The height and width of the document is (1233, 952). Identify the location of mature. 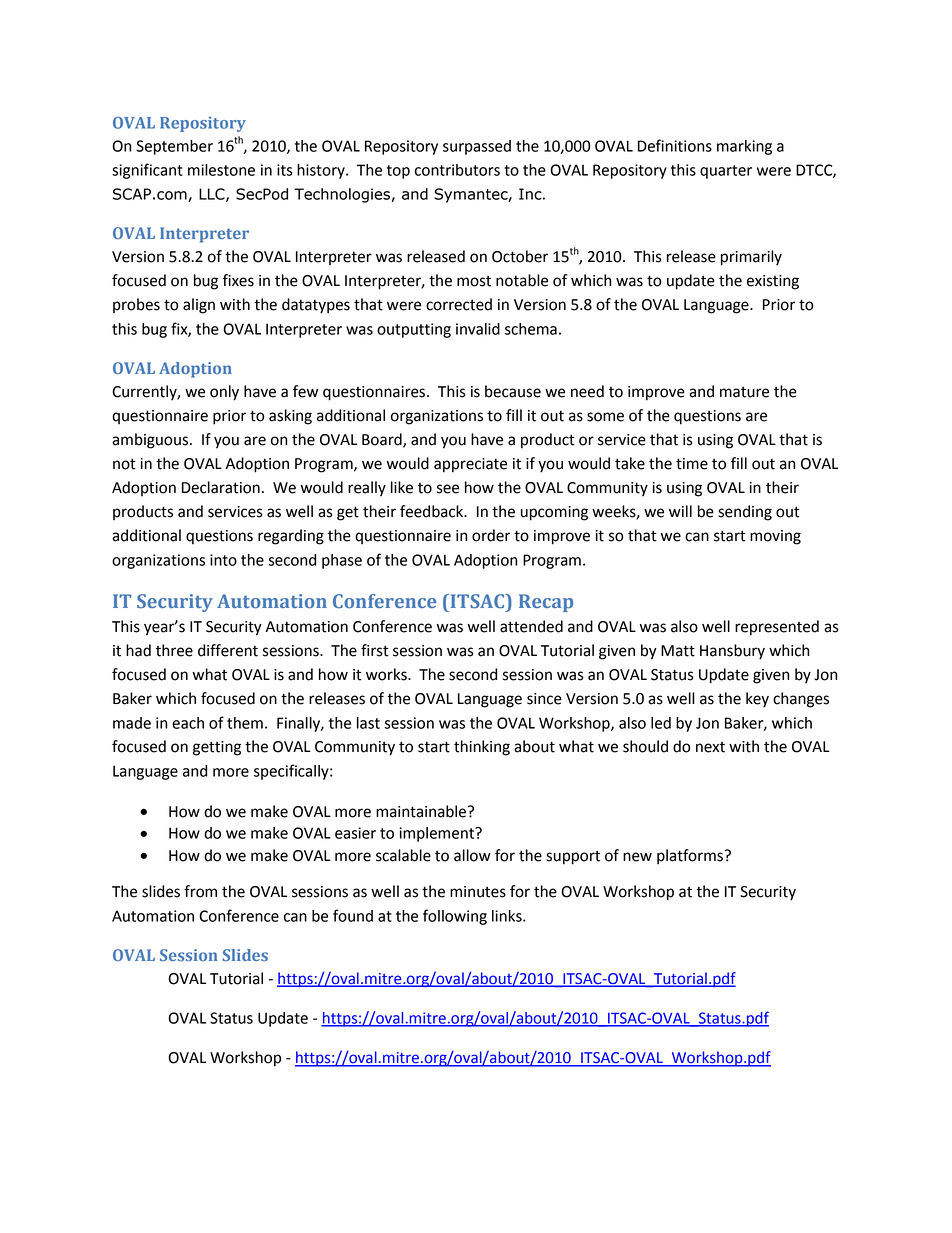
(744, 392).
